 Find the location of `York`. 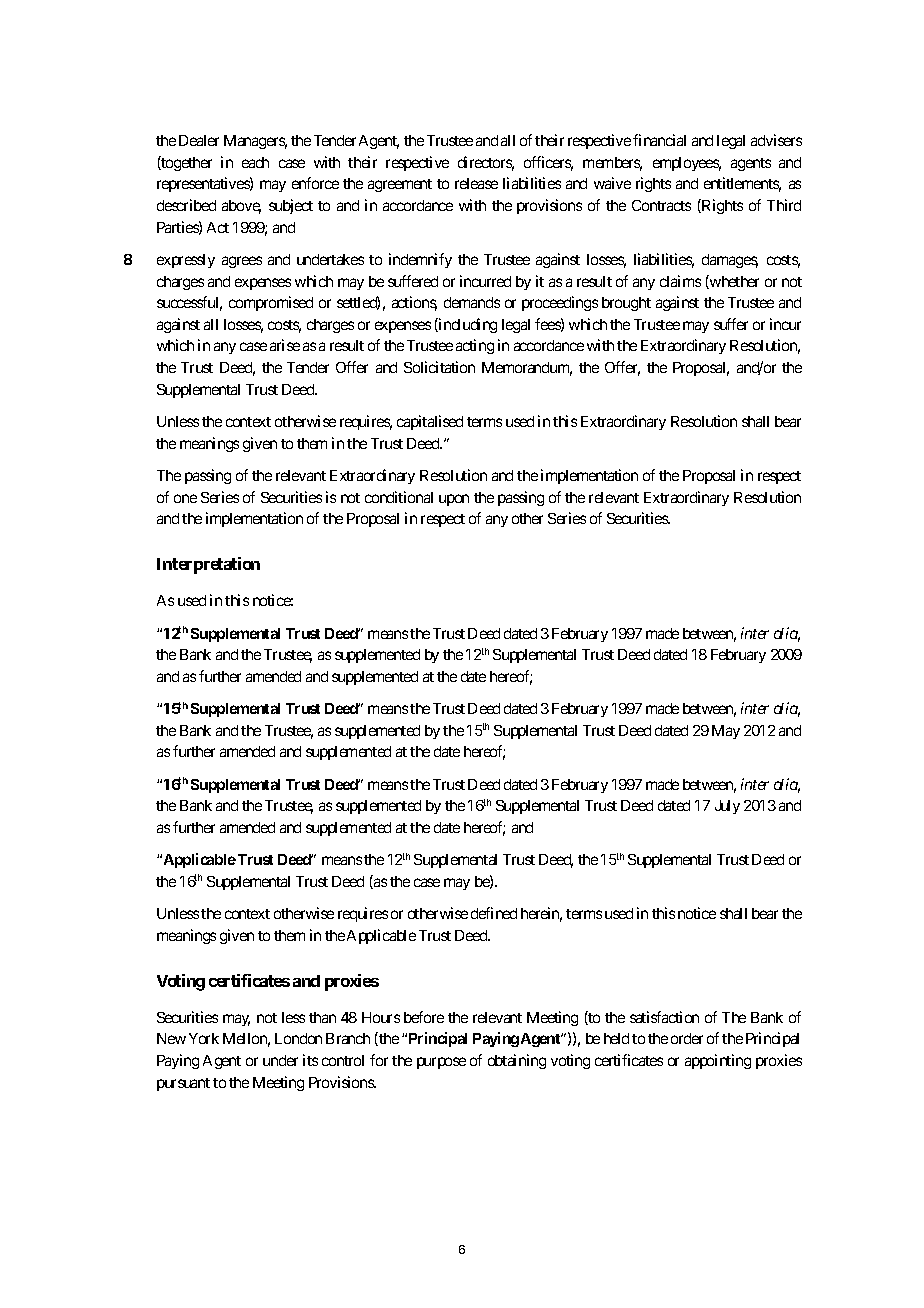

York is located at coordinates (204, 1038).
